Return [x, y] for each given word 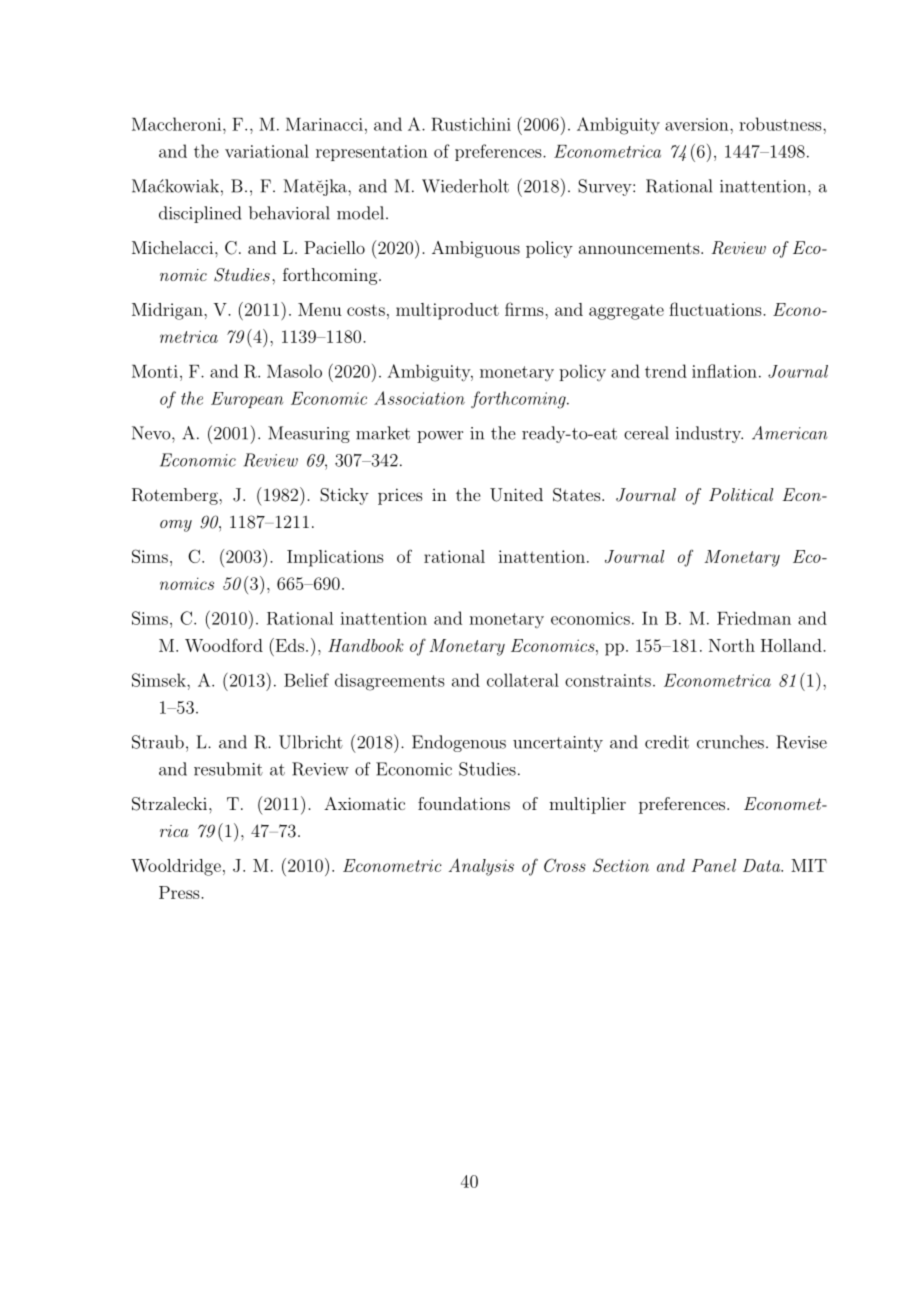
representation [372, 153]
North [732, 645]
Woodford [224, 645]
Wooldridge [176, 867]
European [247, 400]
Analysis [481, 867]
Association [419, 398]
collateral [523, 680]
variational [267, 151]
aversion [698, 124]
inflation [724, 371]
